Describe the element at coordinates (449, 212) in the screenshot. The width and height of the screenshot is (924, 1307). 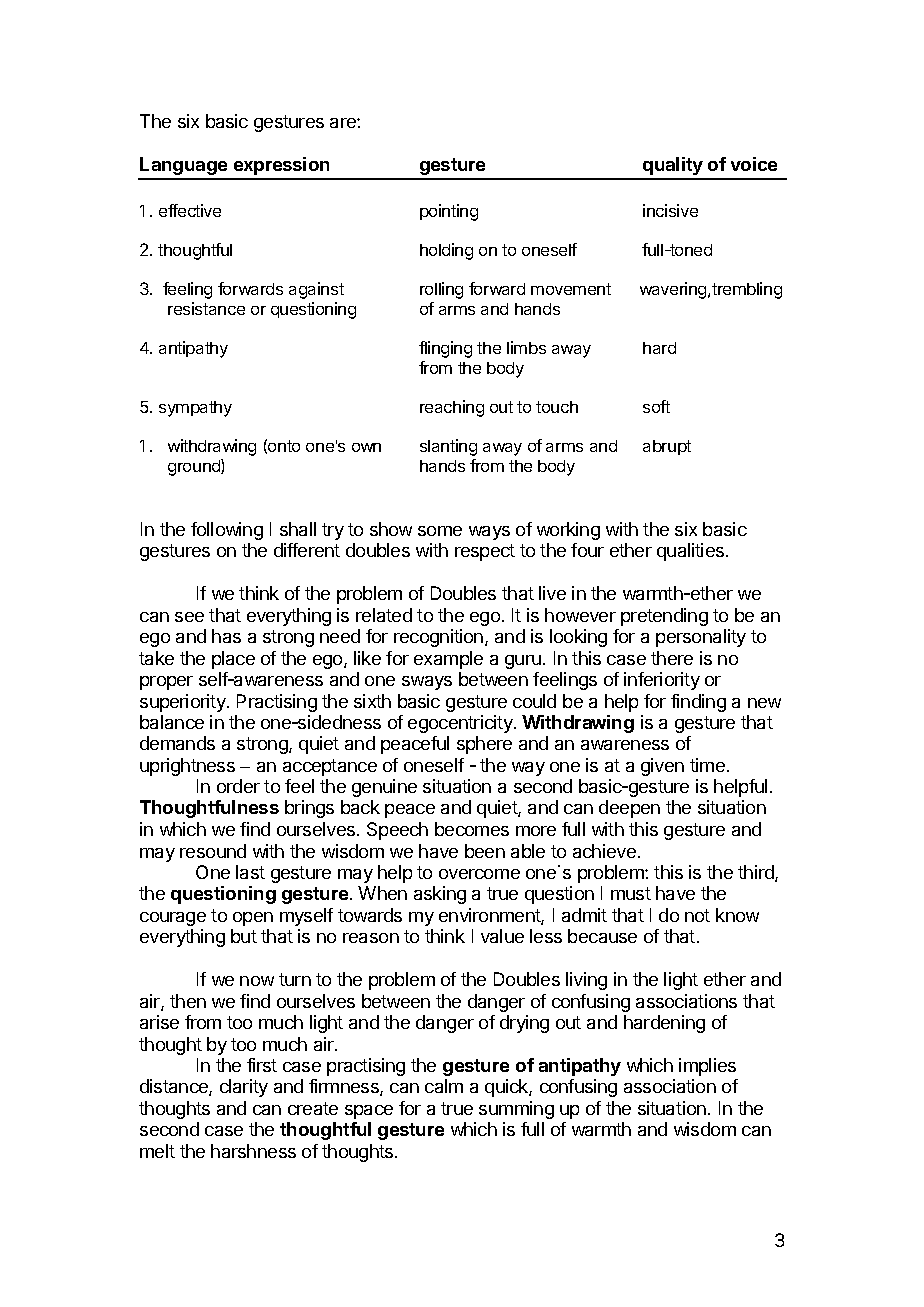
I see `pointing` at that location.
